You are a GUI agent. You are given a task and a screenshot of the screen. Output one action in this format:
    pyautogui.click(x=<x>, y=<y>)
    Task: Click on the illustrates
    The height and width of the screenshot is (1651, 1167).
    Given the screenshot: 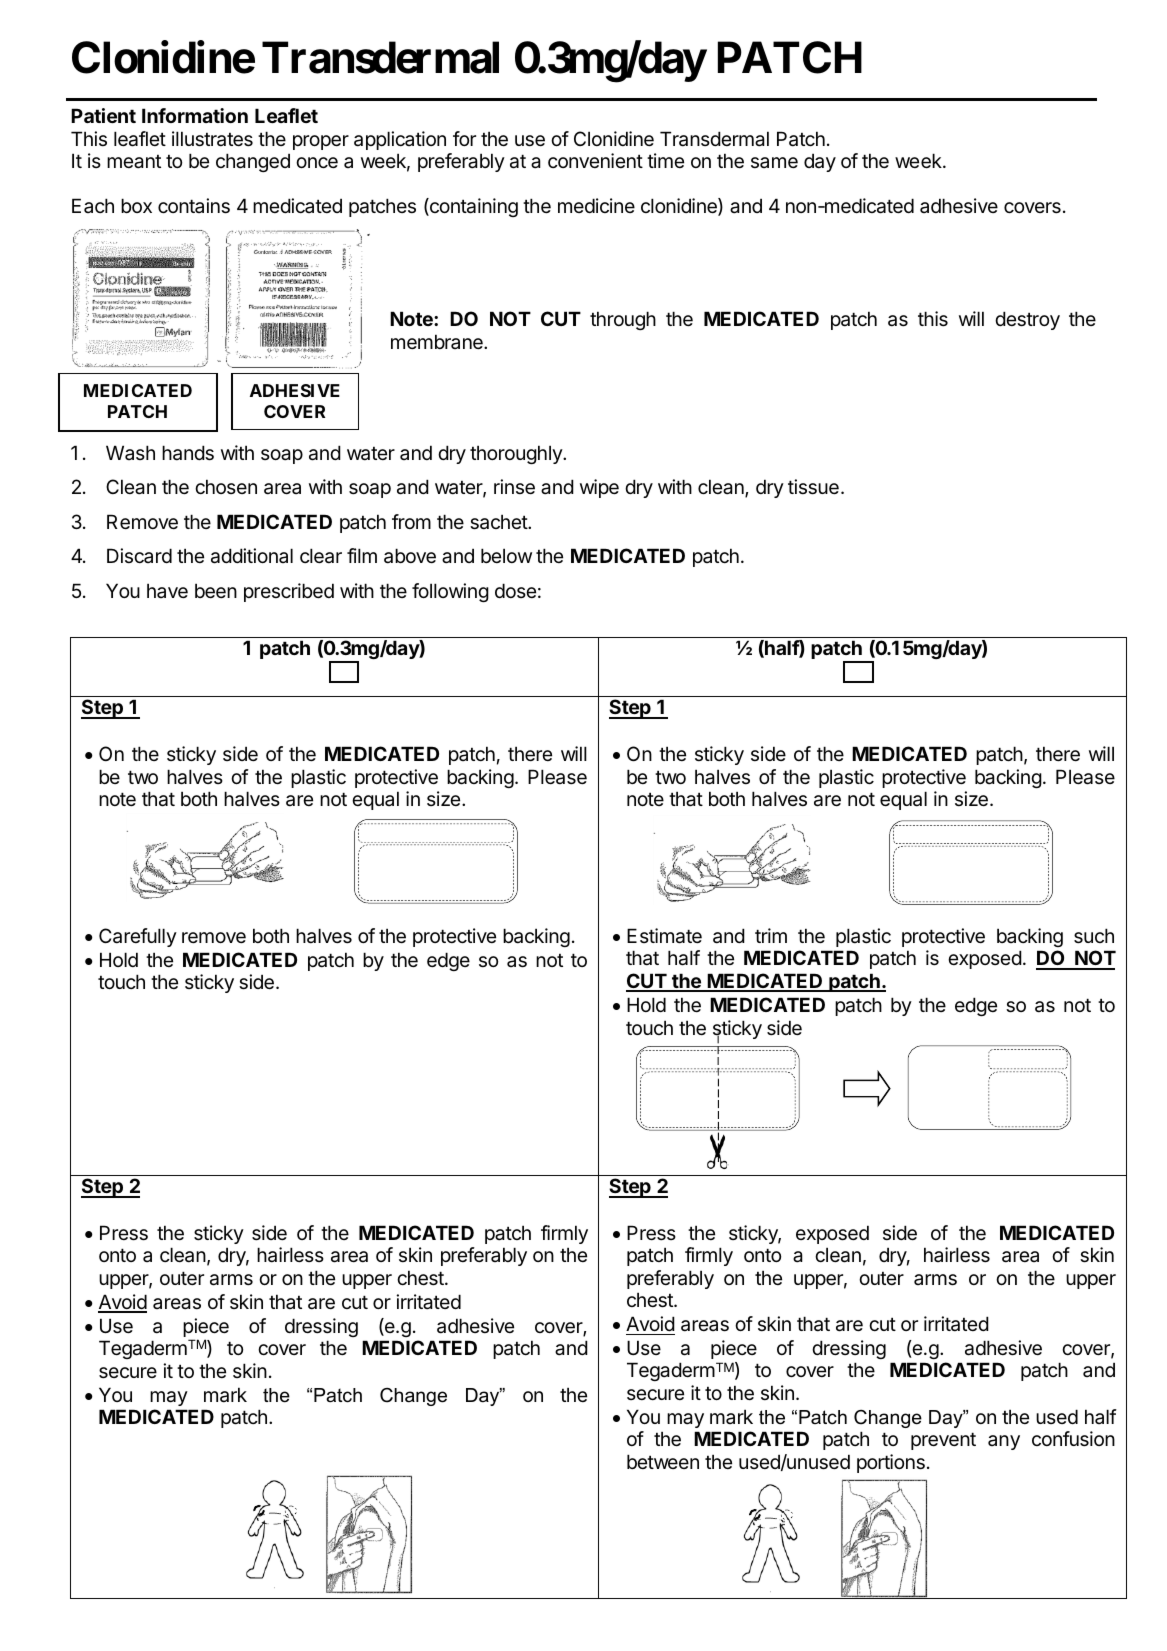 What is the action you would take?
    pyautogui.click(x=212, y=139)
